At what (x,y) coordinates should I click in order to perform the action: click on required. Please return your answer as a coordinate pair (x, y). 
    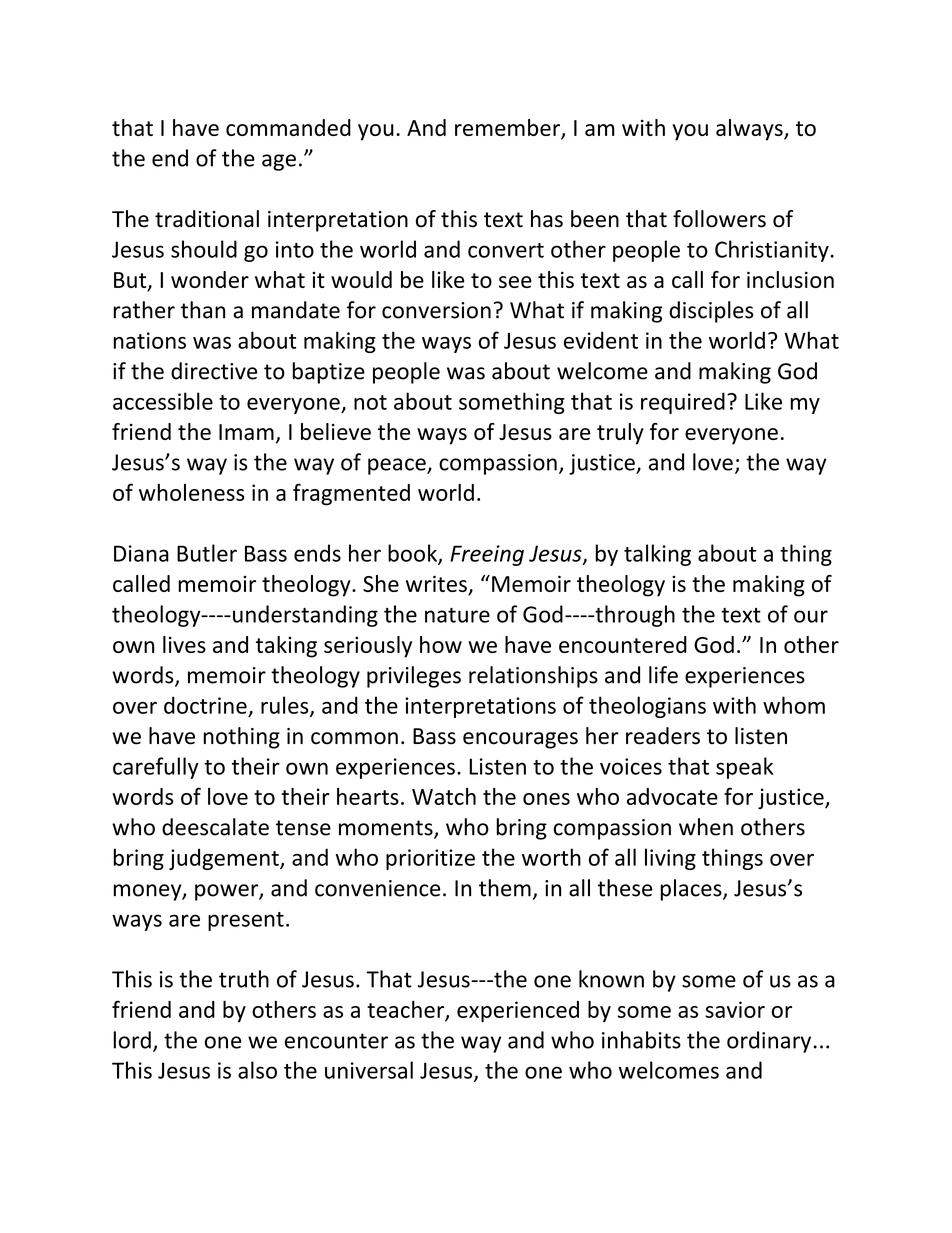
    Looking at the image, I should click on (683, 403).
